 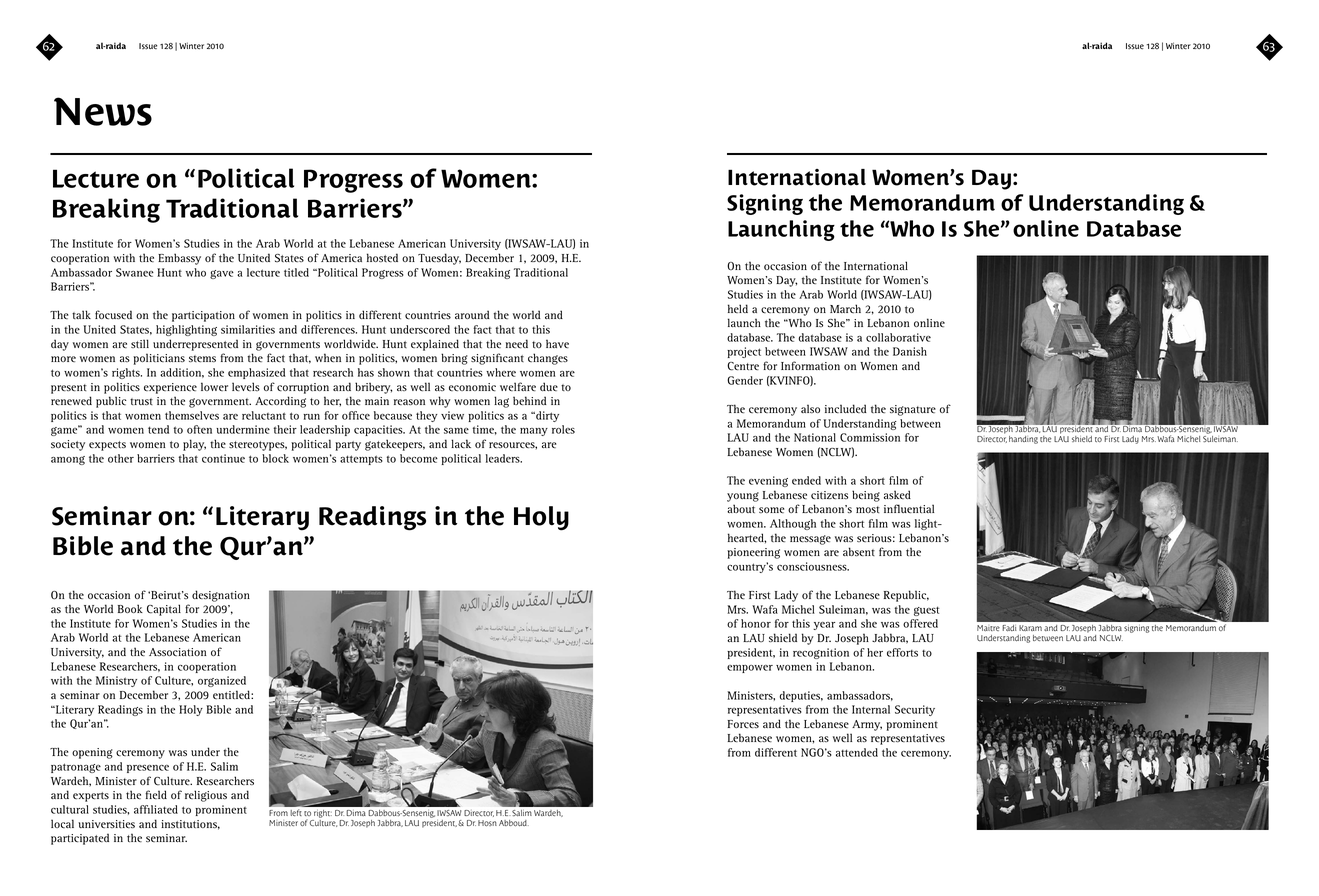 What do you see at coordinates (897, 494) in the document?
I see `asked` at bounding box center [897, 494].
